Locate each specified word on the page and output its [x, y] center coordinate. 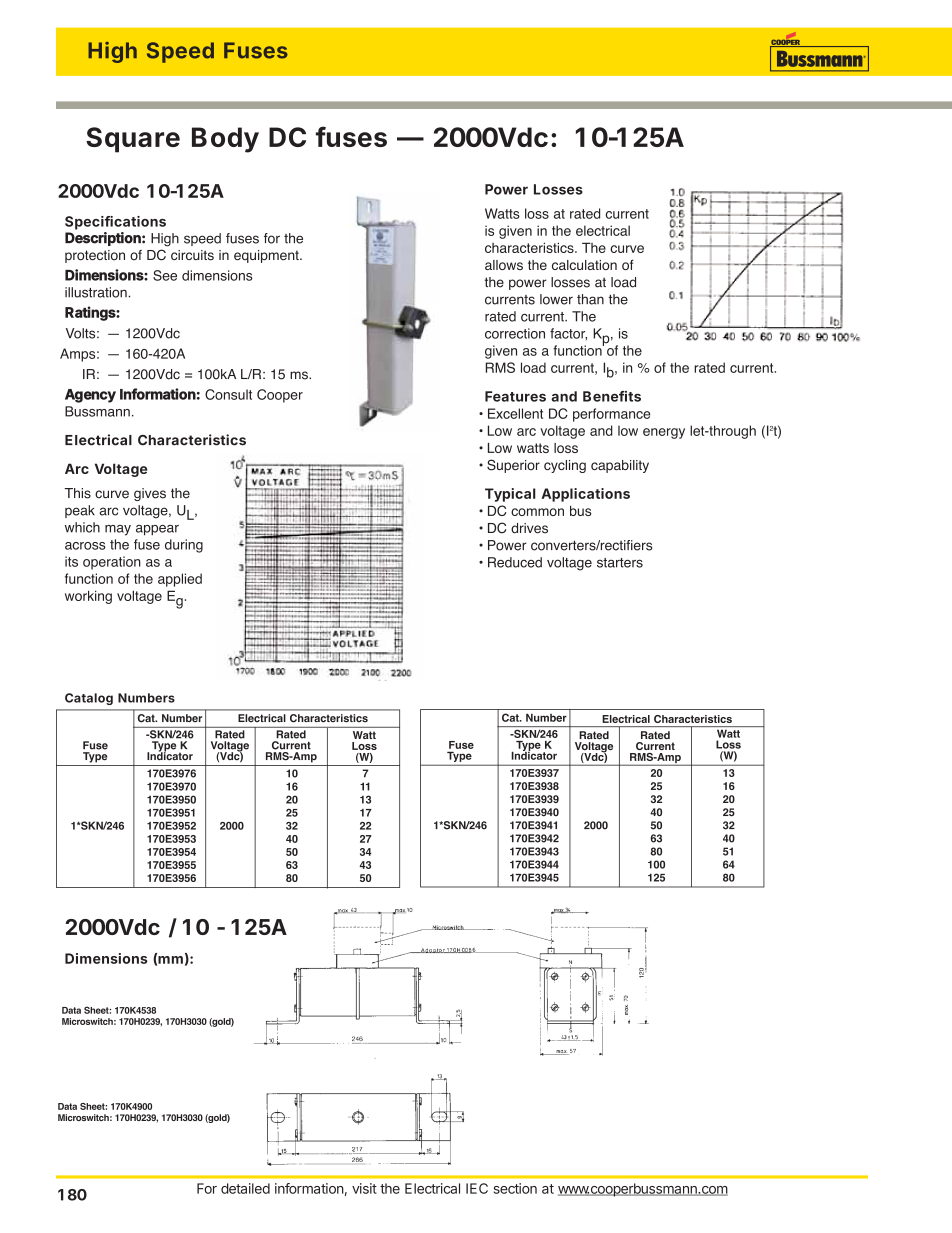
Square [133, 140]
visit [364, 1188]
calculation [584, 265]
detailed [245, 1188]
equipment [267, 256]
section [515, 1188]
